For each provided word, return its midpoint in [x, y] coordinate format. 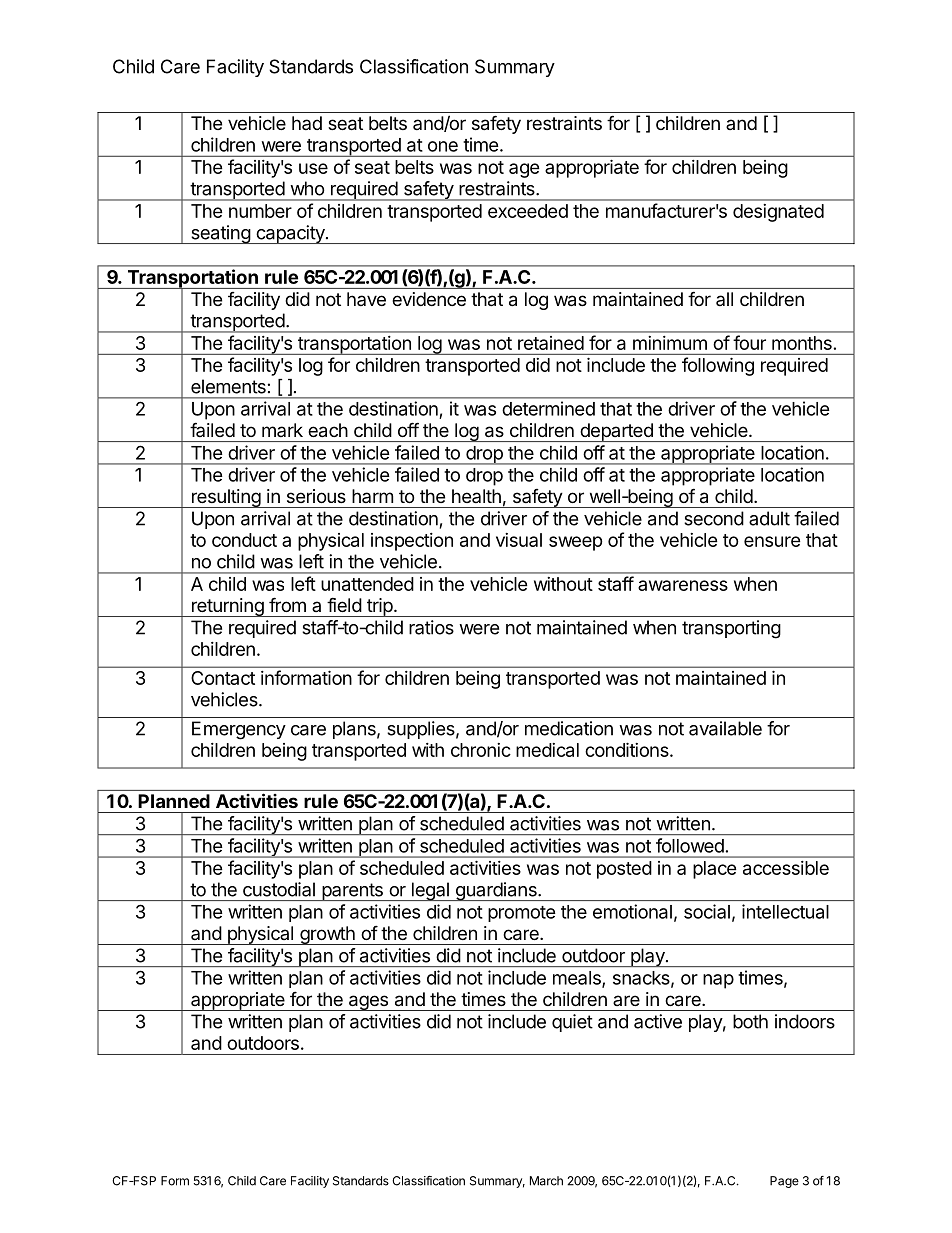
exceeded [528, 211]
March [546, 1181]
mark [282, 430]
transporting [731, 629]
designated [778, 213]
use [313, 168]
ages [368, 1003]
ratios [431, 627]
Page [784, 1182]
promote [522, 914]
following [718, 366]
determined [548, 408]
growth [327, 935]
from [287, 604]
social [707, 911]
